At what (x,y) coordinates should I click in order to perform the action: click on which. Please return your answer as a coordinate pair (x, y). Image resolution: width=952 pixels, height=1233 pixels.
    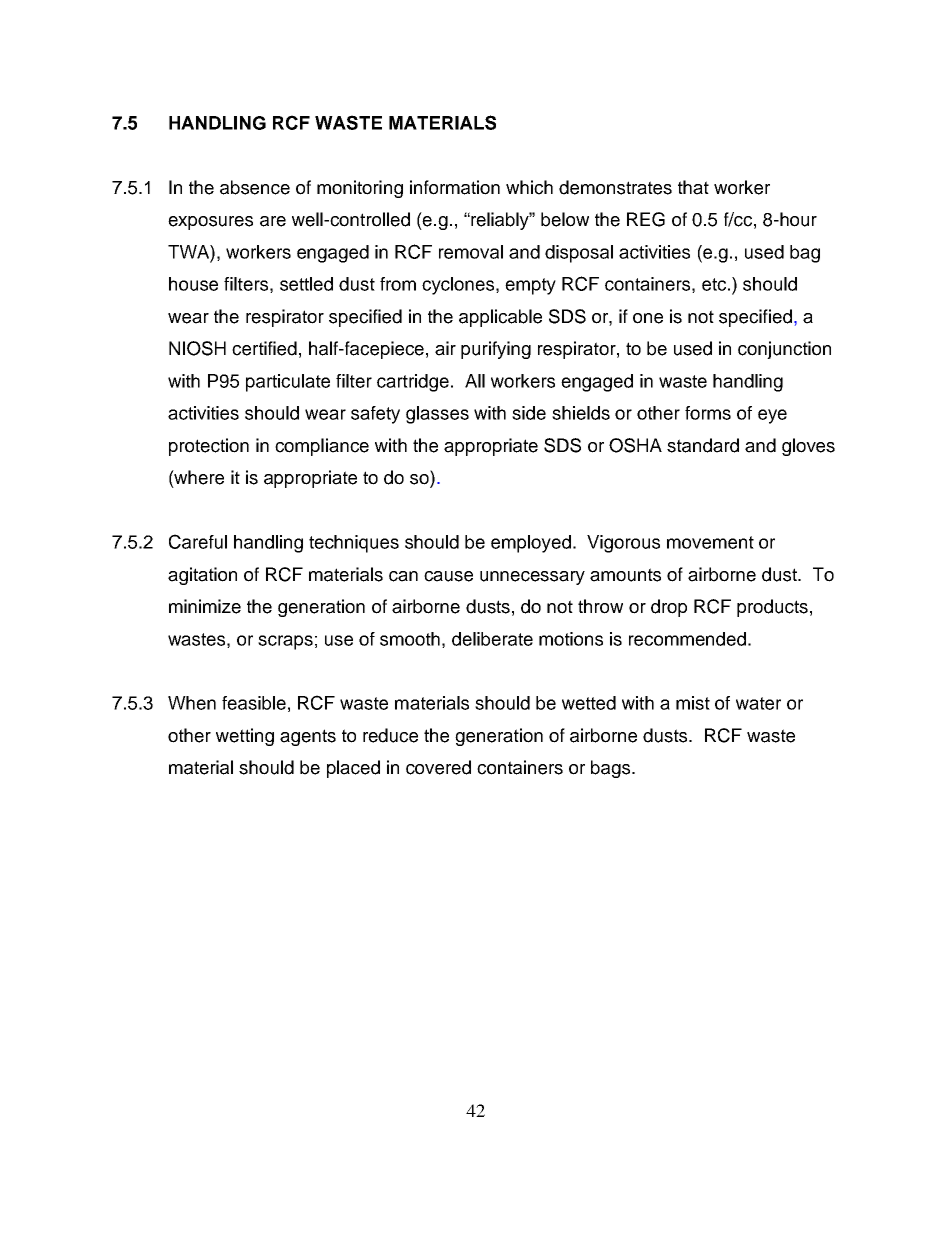
    Looking at the image, I should click on (529, 187).
